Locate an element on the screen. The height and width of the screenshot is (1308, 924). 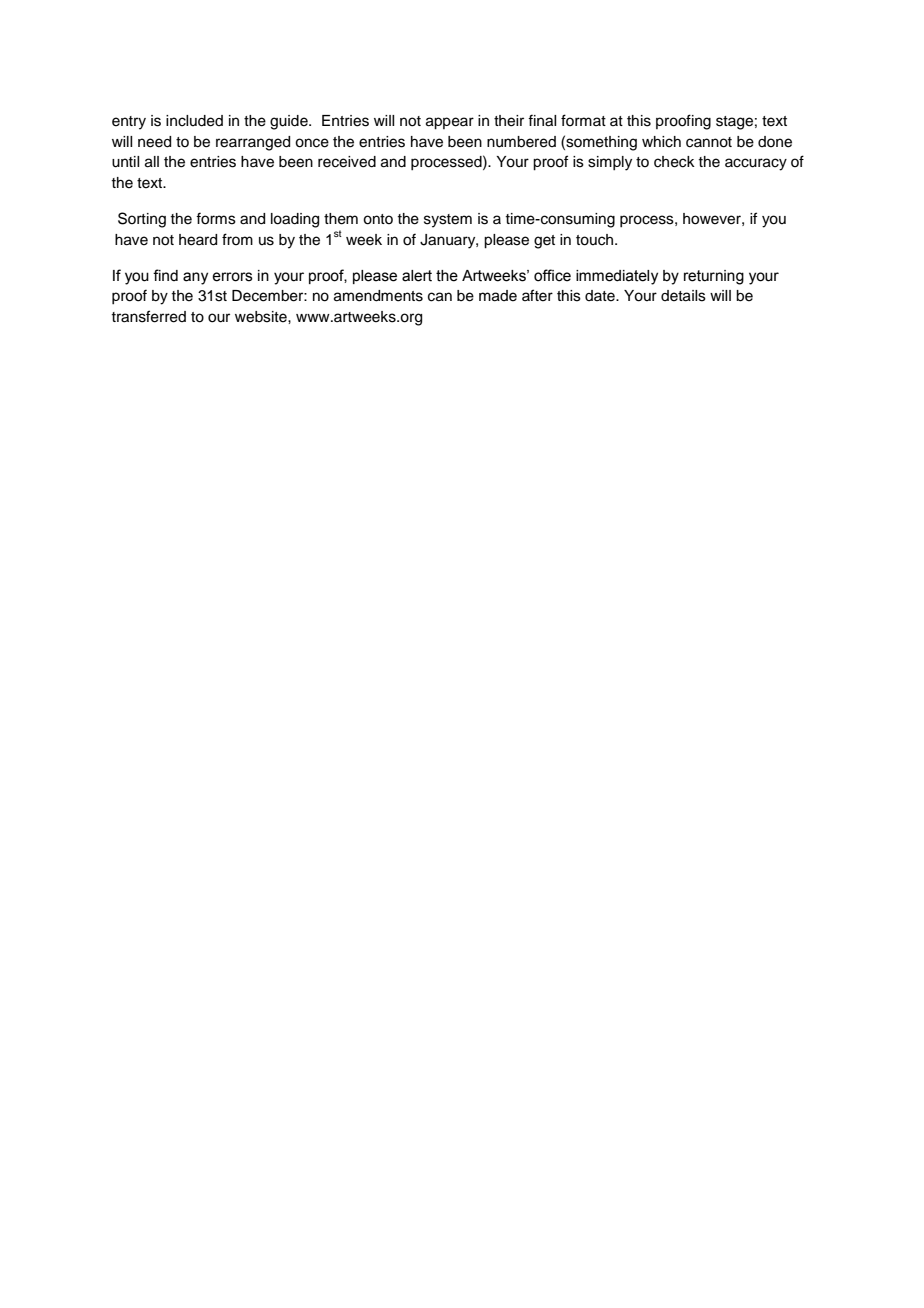
all is located at coordinates (152, 162).
